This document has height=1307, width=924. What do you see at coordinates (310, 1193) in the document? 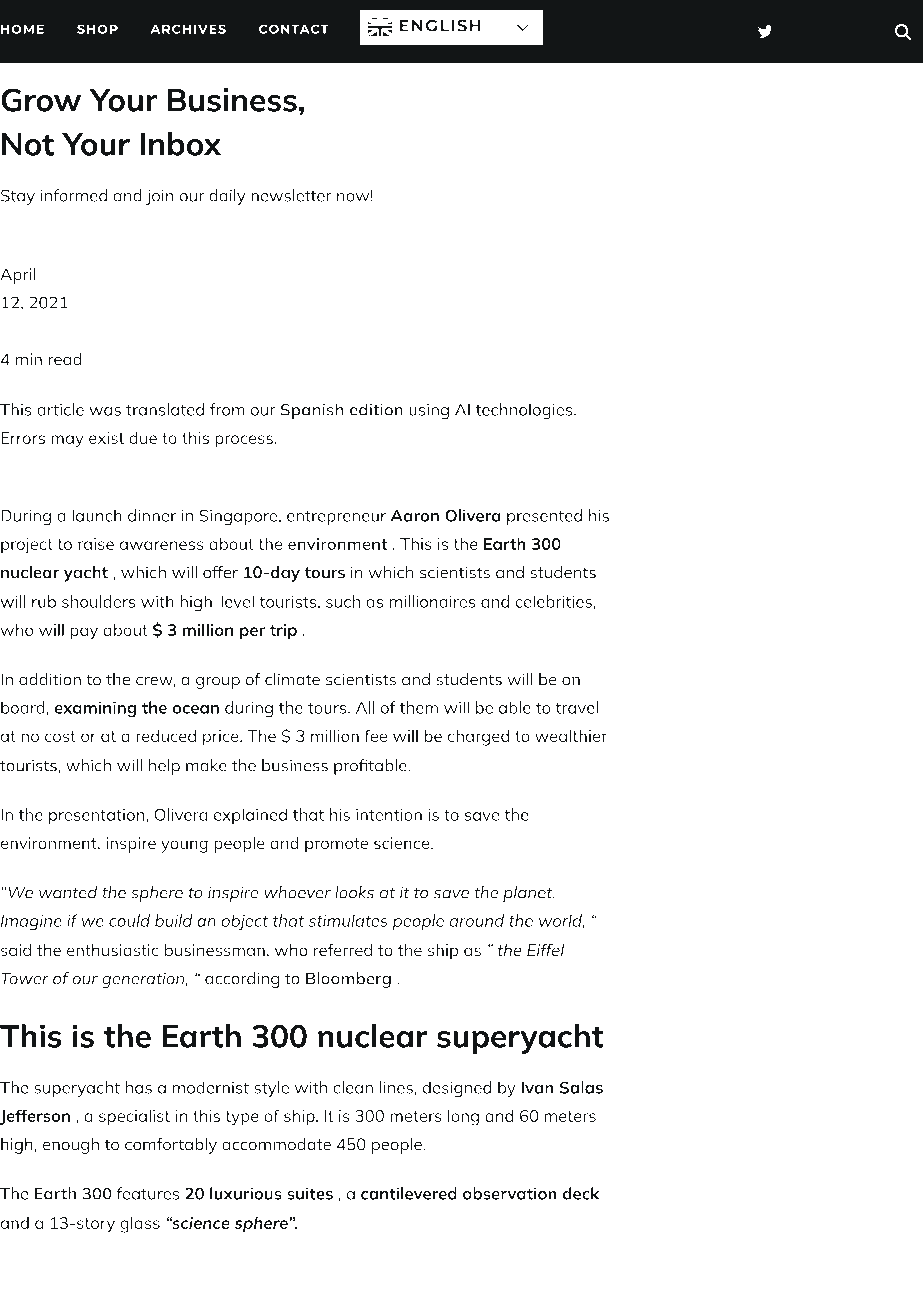
I see `suites` at bounding box center [310, 1193].
